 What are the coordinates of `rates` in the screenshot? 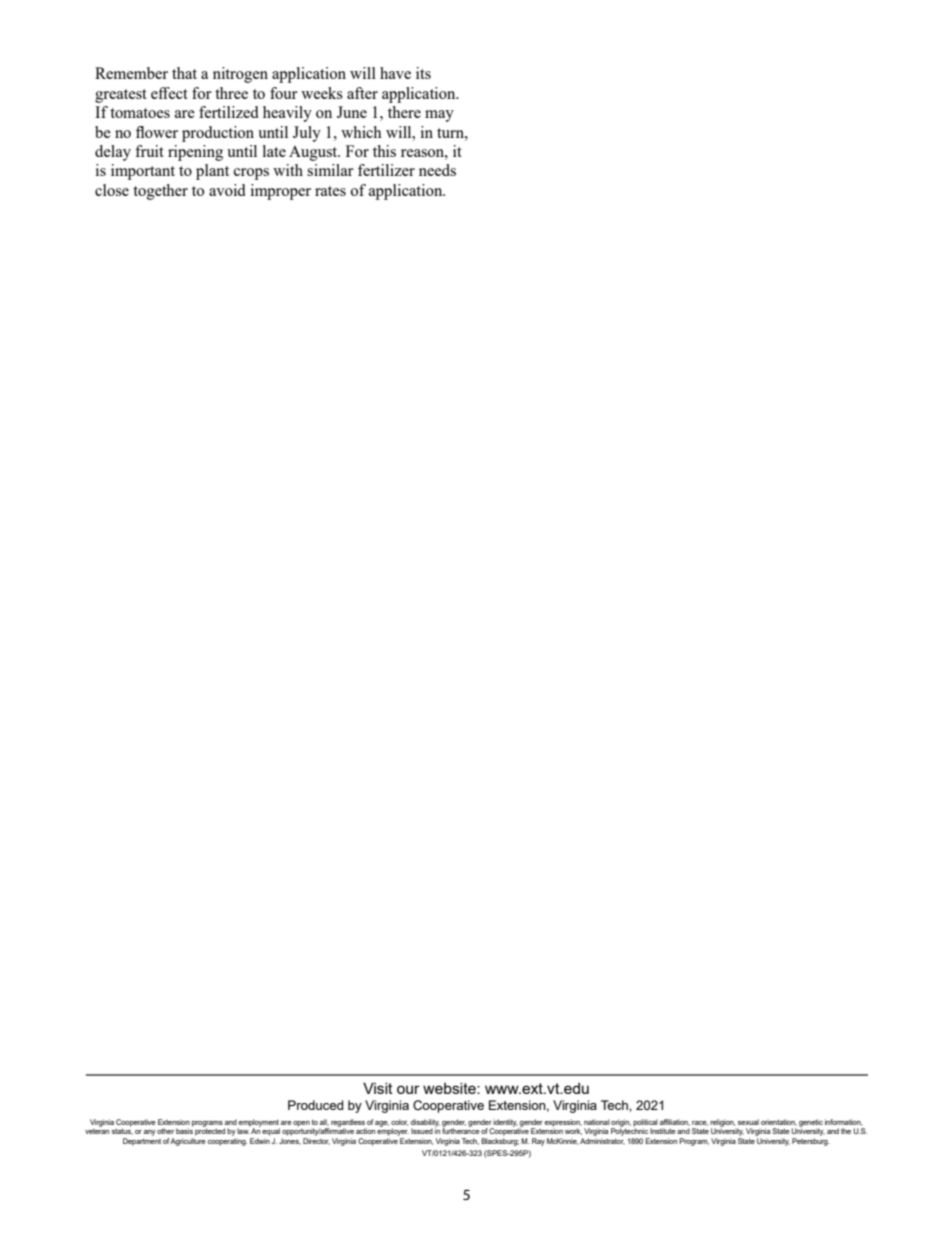 It's located at (330, 191).
